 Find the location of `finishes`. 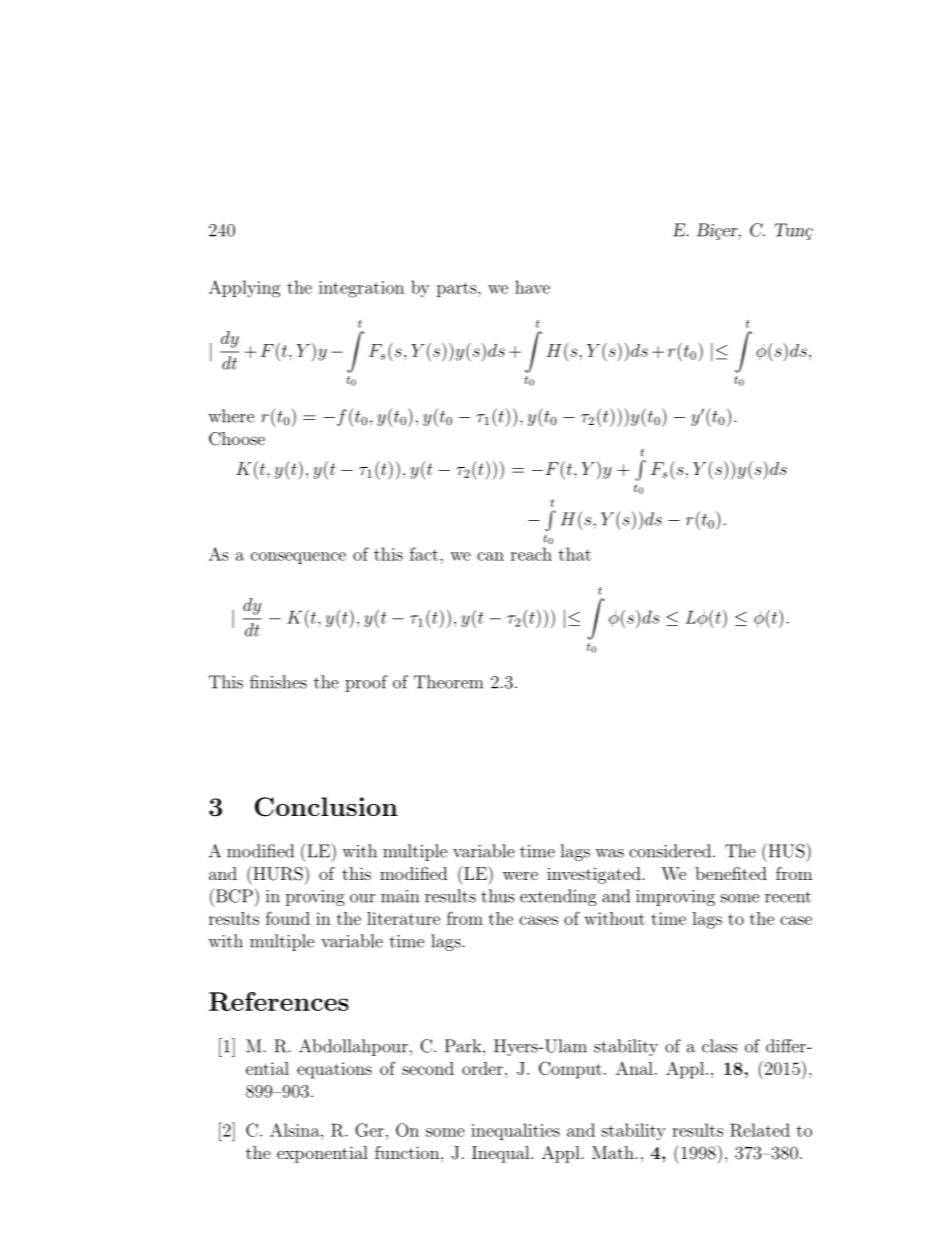

finishes is located at coordinates (278, 682).
